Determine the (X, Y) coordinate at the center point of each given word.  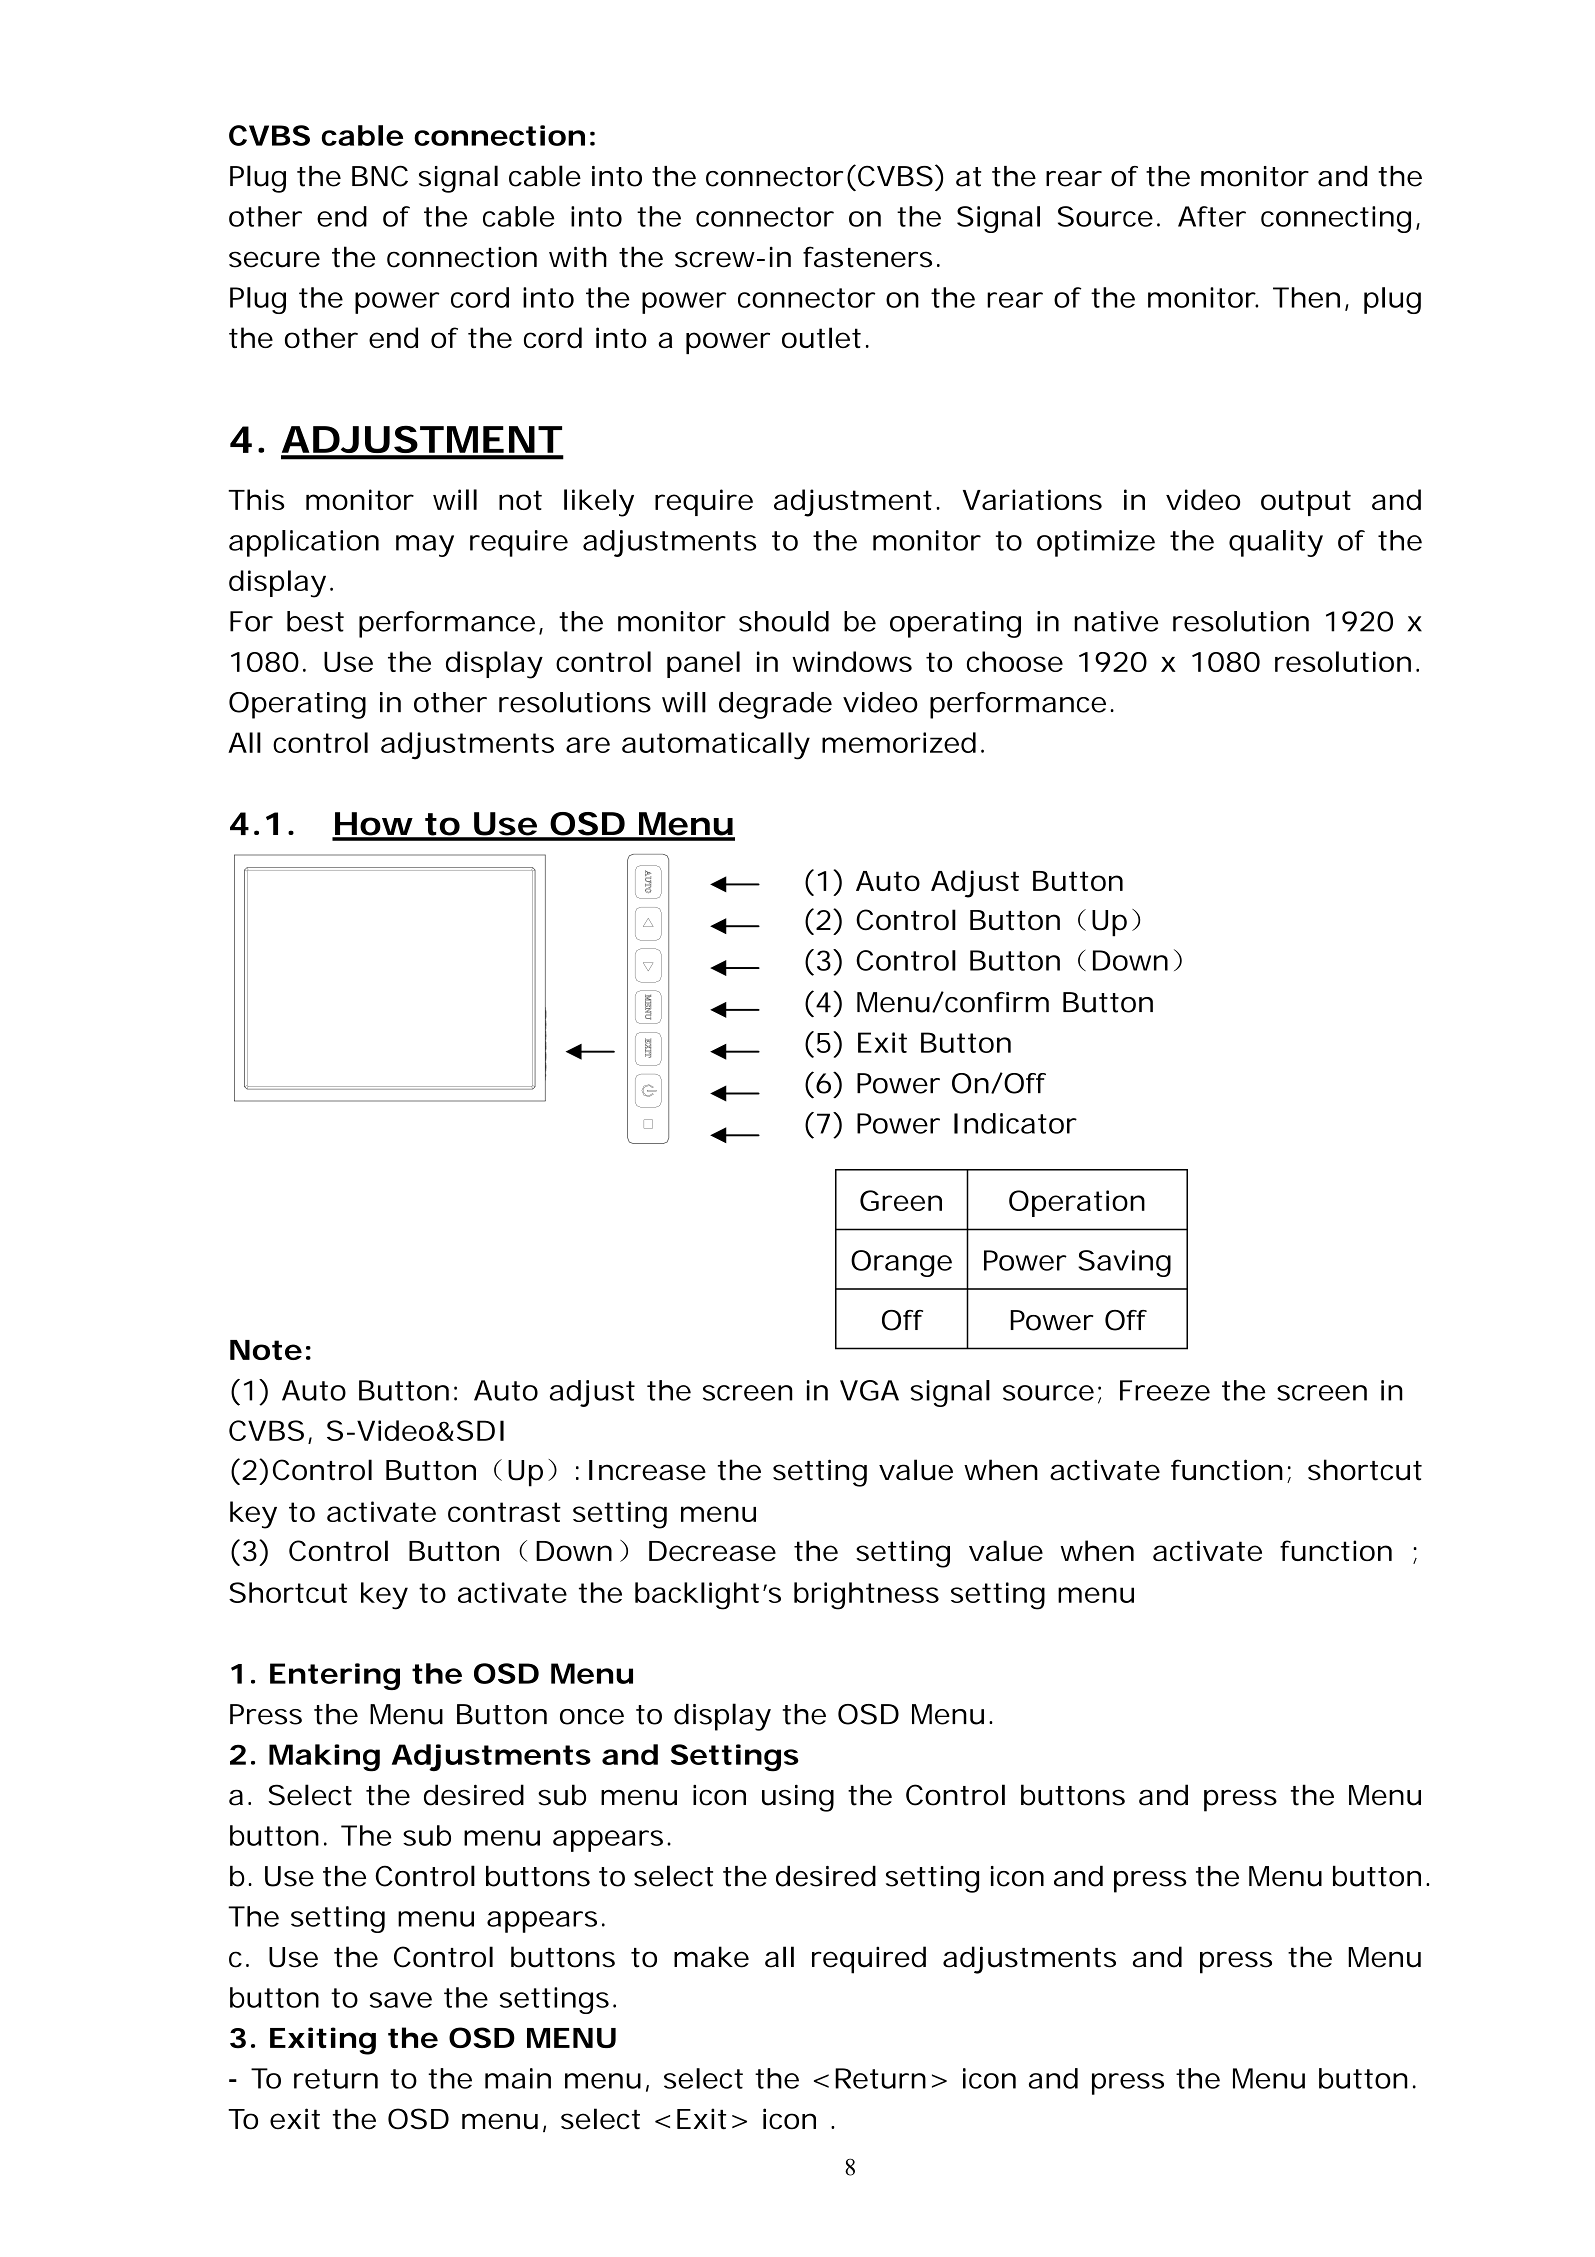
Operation (1077, 1203)
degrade (775, 705)
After (1212, 216)
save (401, 2000)
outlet (825, 337)
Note (266, 1350)
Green (901, 1200)
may (425, 546)
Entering (335, 1676)
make (711, 1957)
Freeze (1165, 1390)
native (1116, 621)
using (798, 1798)
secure (274, 259)
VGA (869, 1390)
